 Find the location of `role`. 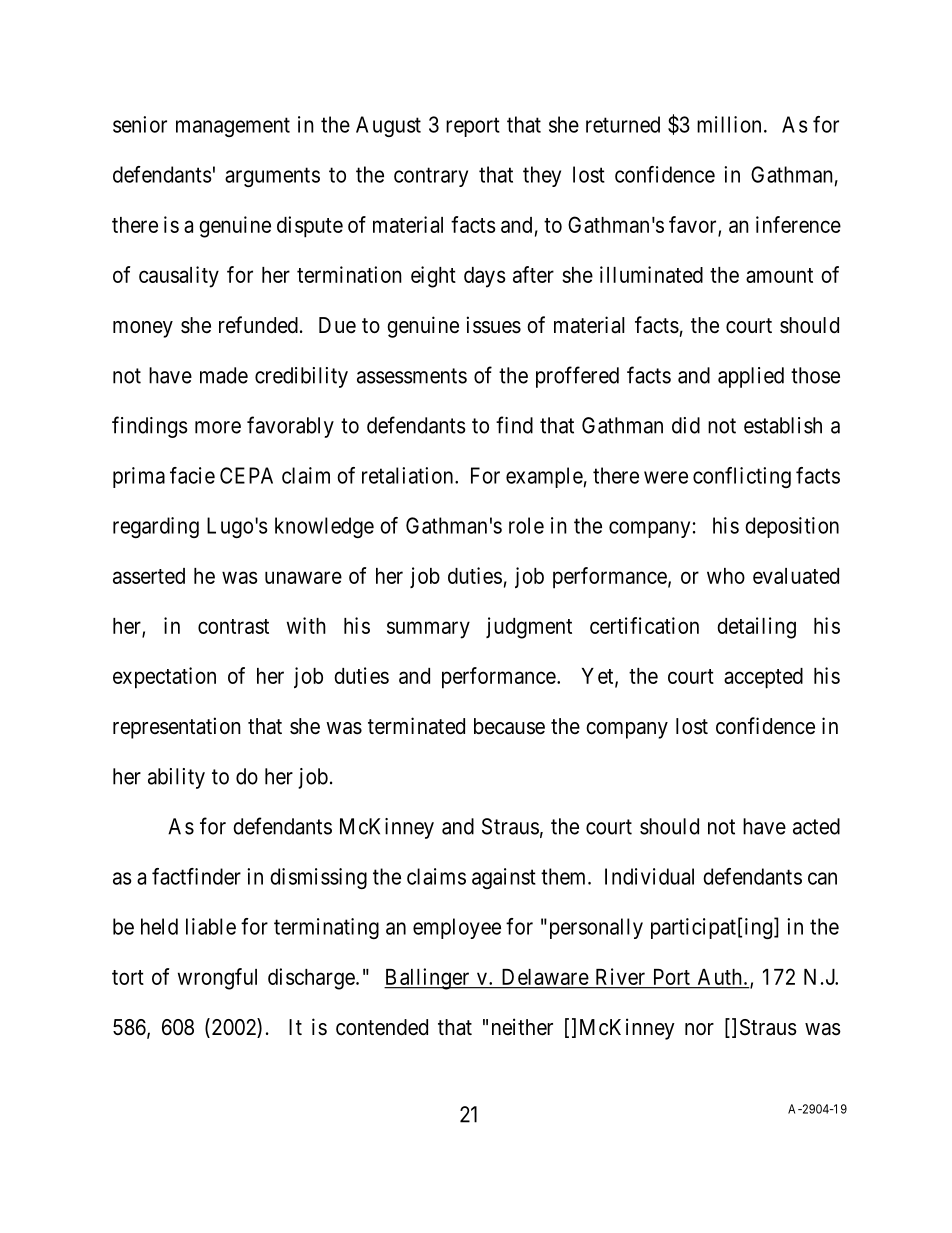

role is located at coordinates (526, 525).
